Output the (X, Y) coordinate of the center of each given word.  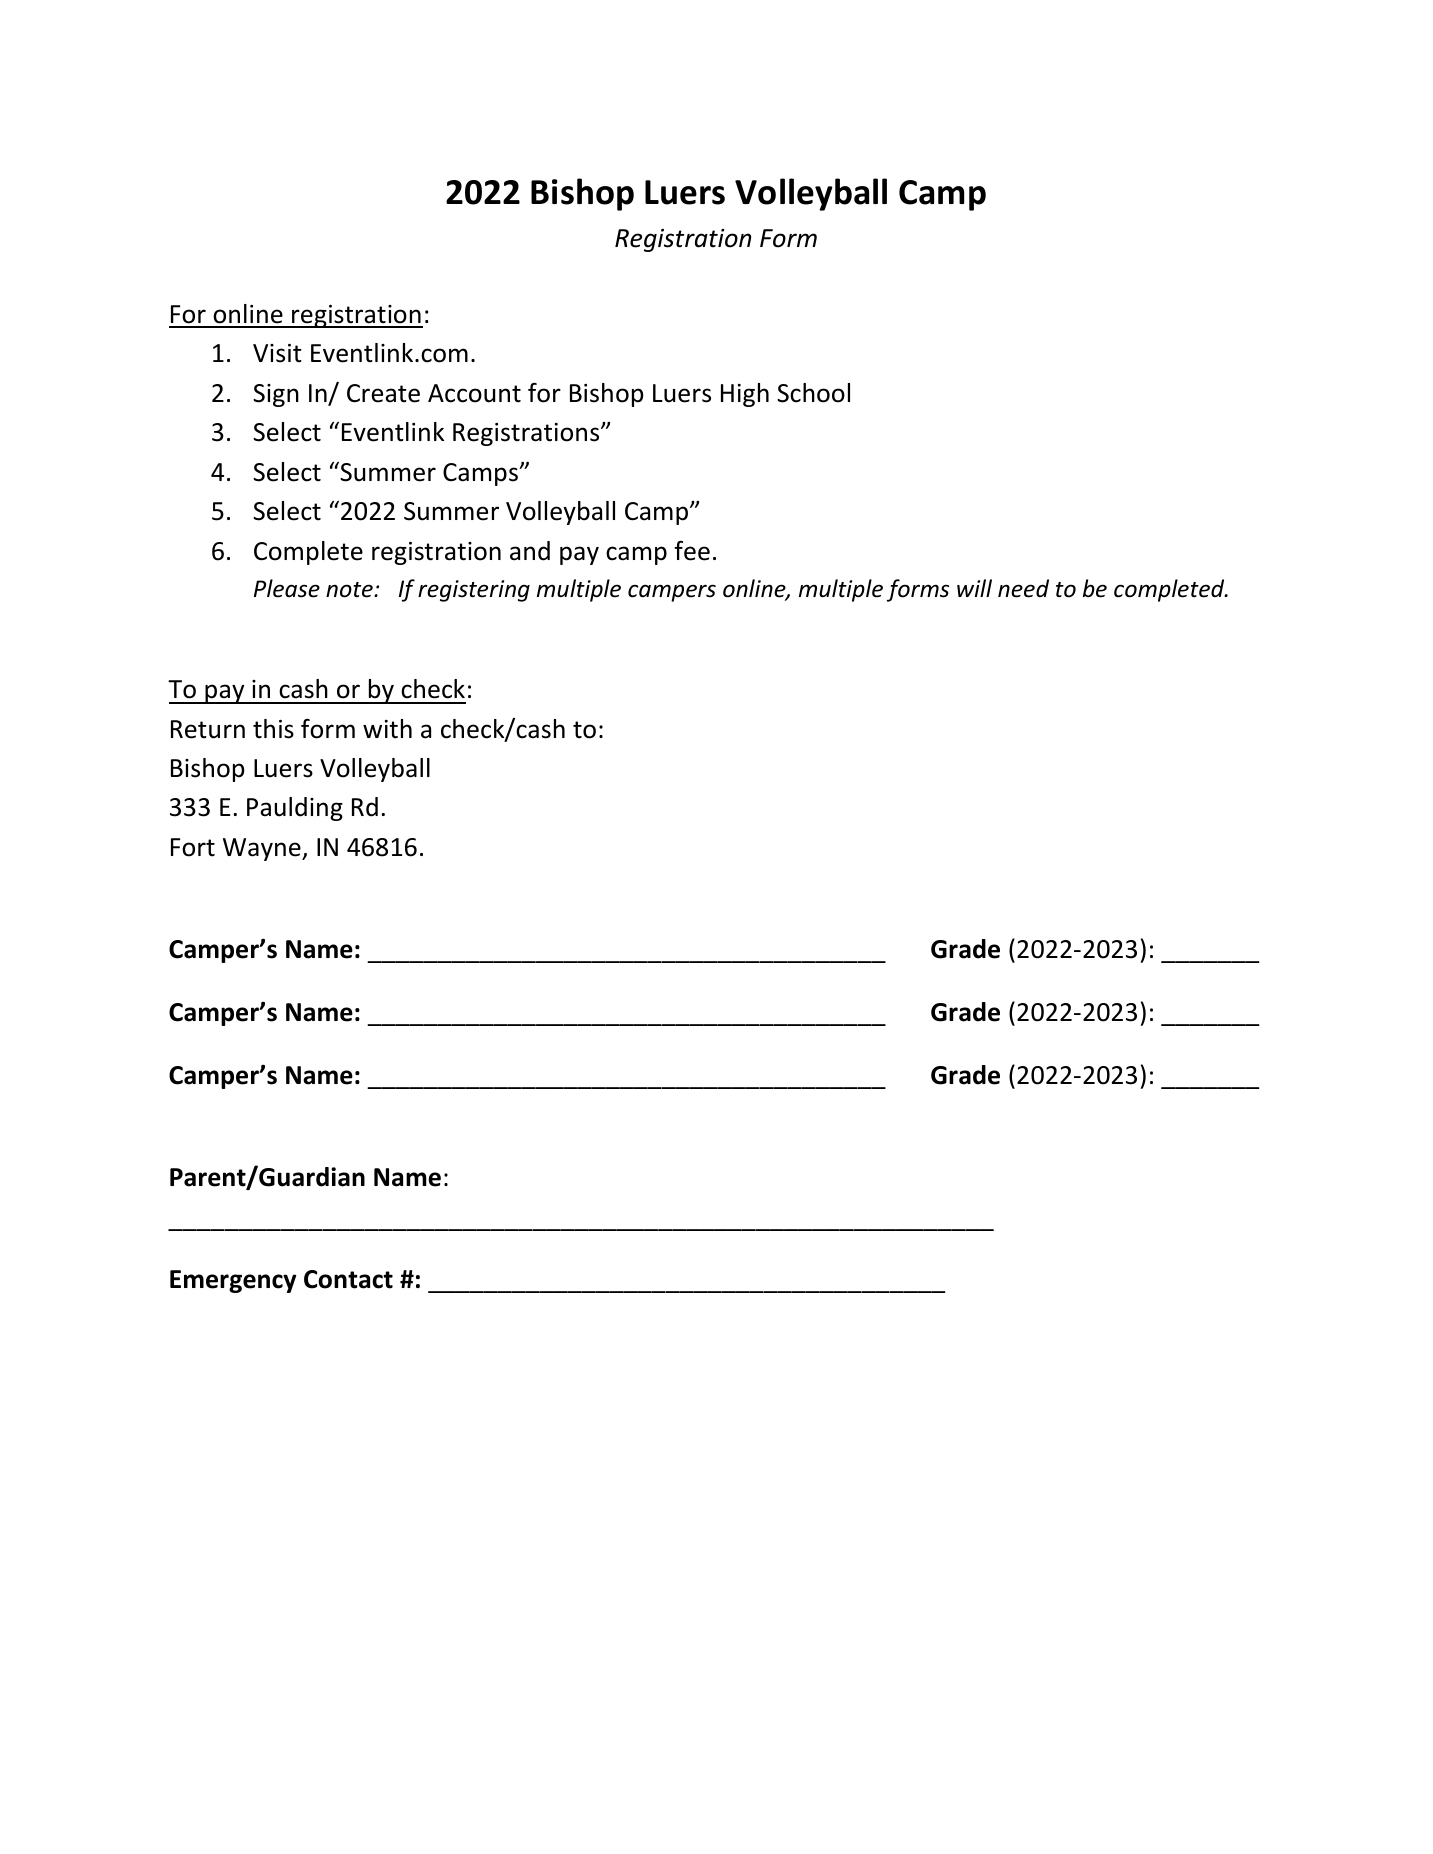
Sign (276, 395)
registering (474, 591)
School (813, 393)
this (273, 729)
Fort (193, 847)
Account (474, 393)
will (974, 588)
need (1023, 588)
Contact (348, 1279)
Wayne (263, 849)
